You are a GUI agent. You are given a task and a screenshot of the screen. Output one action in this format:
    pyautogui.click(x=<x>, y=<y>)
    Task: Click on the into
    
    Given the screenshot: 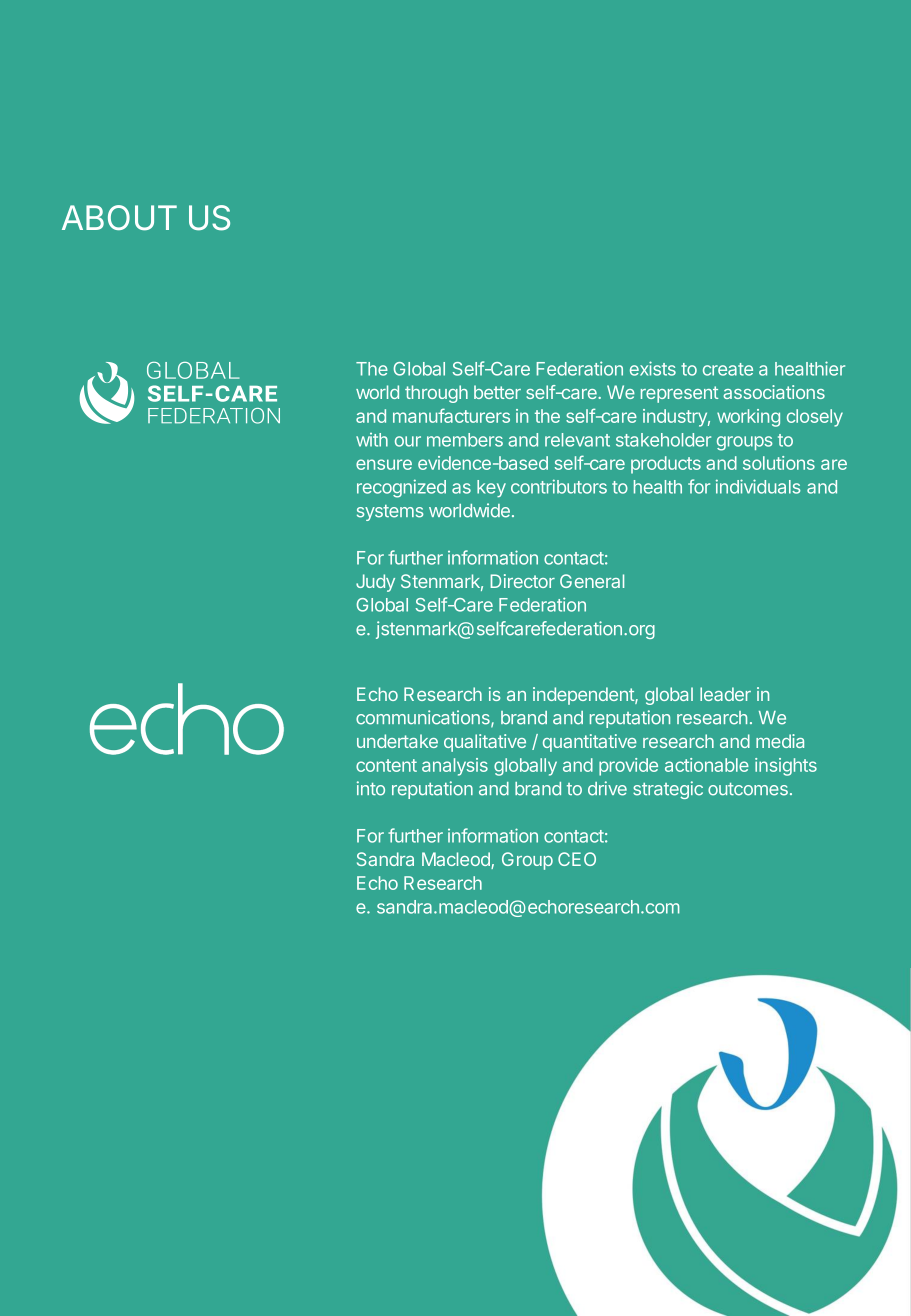 What is the action you would take?
    pyautogui.click(x=371, y=788)
